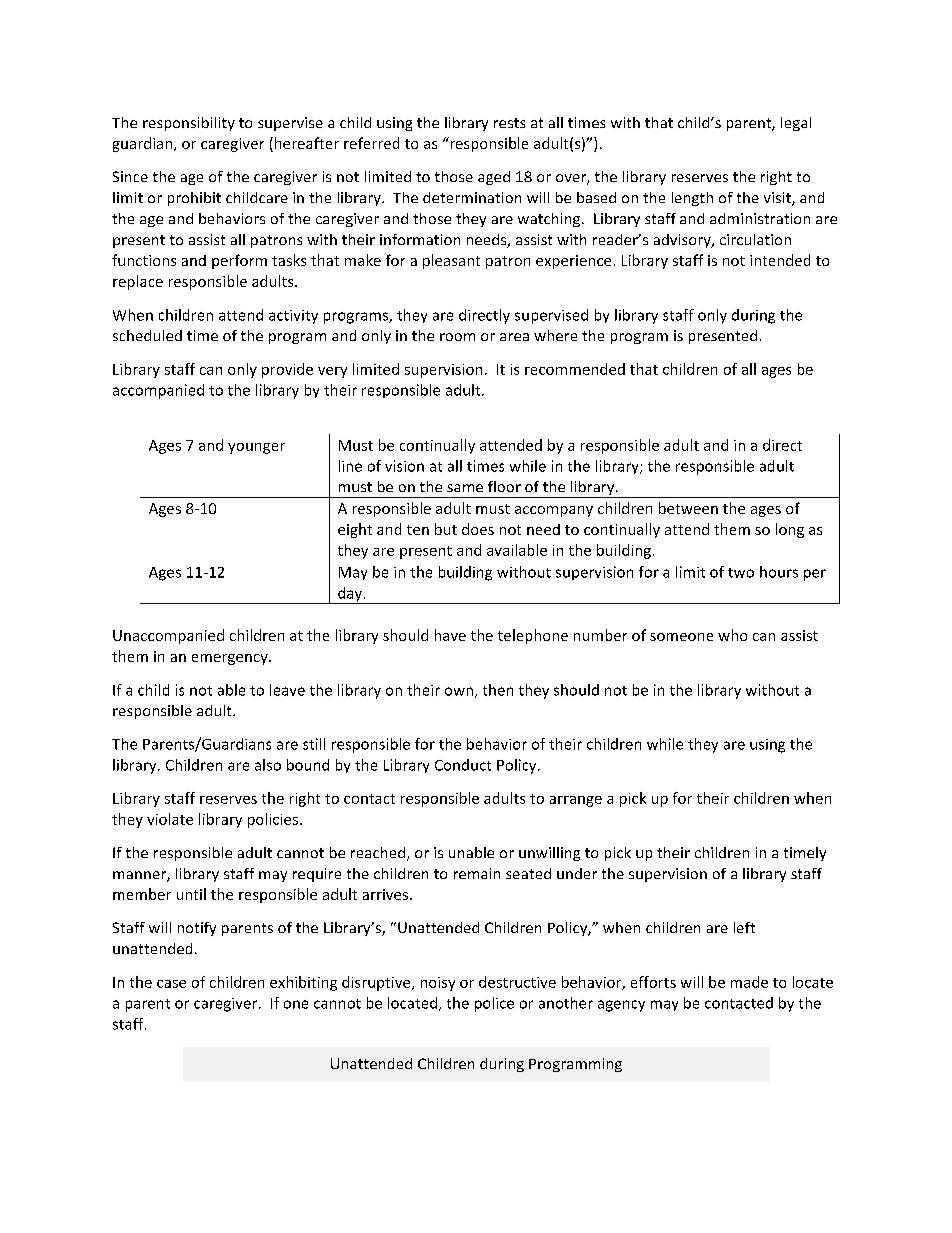 Image resolution: width=952 pixels, height=1233 pixels. I want to click on scheduled, so click(147, 335).
